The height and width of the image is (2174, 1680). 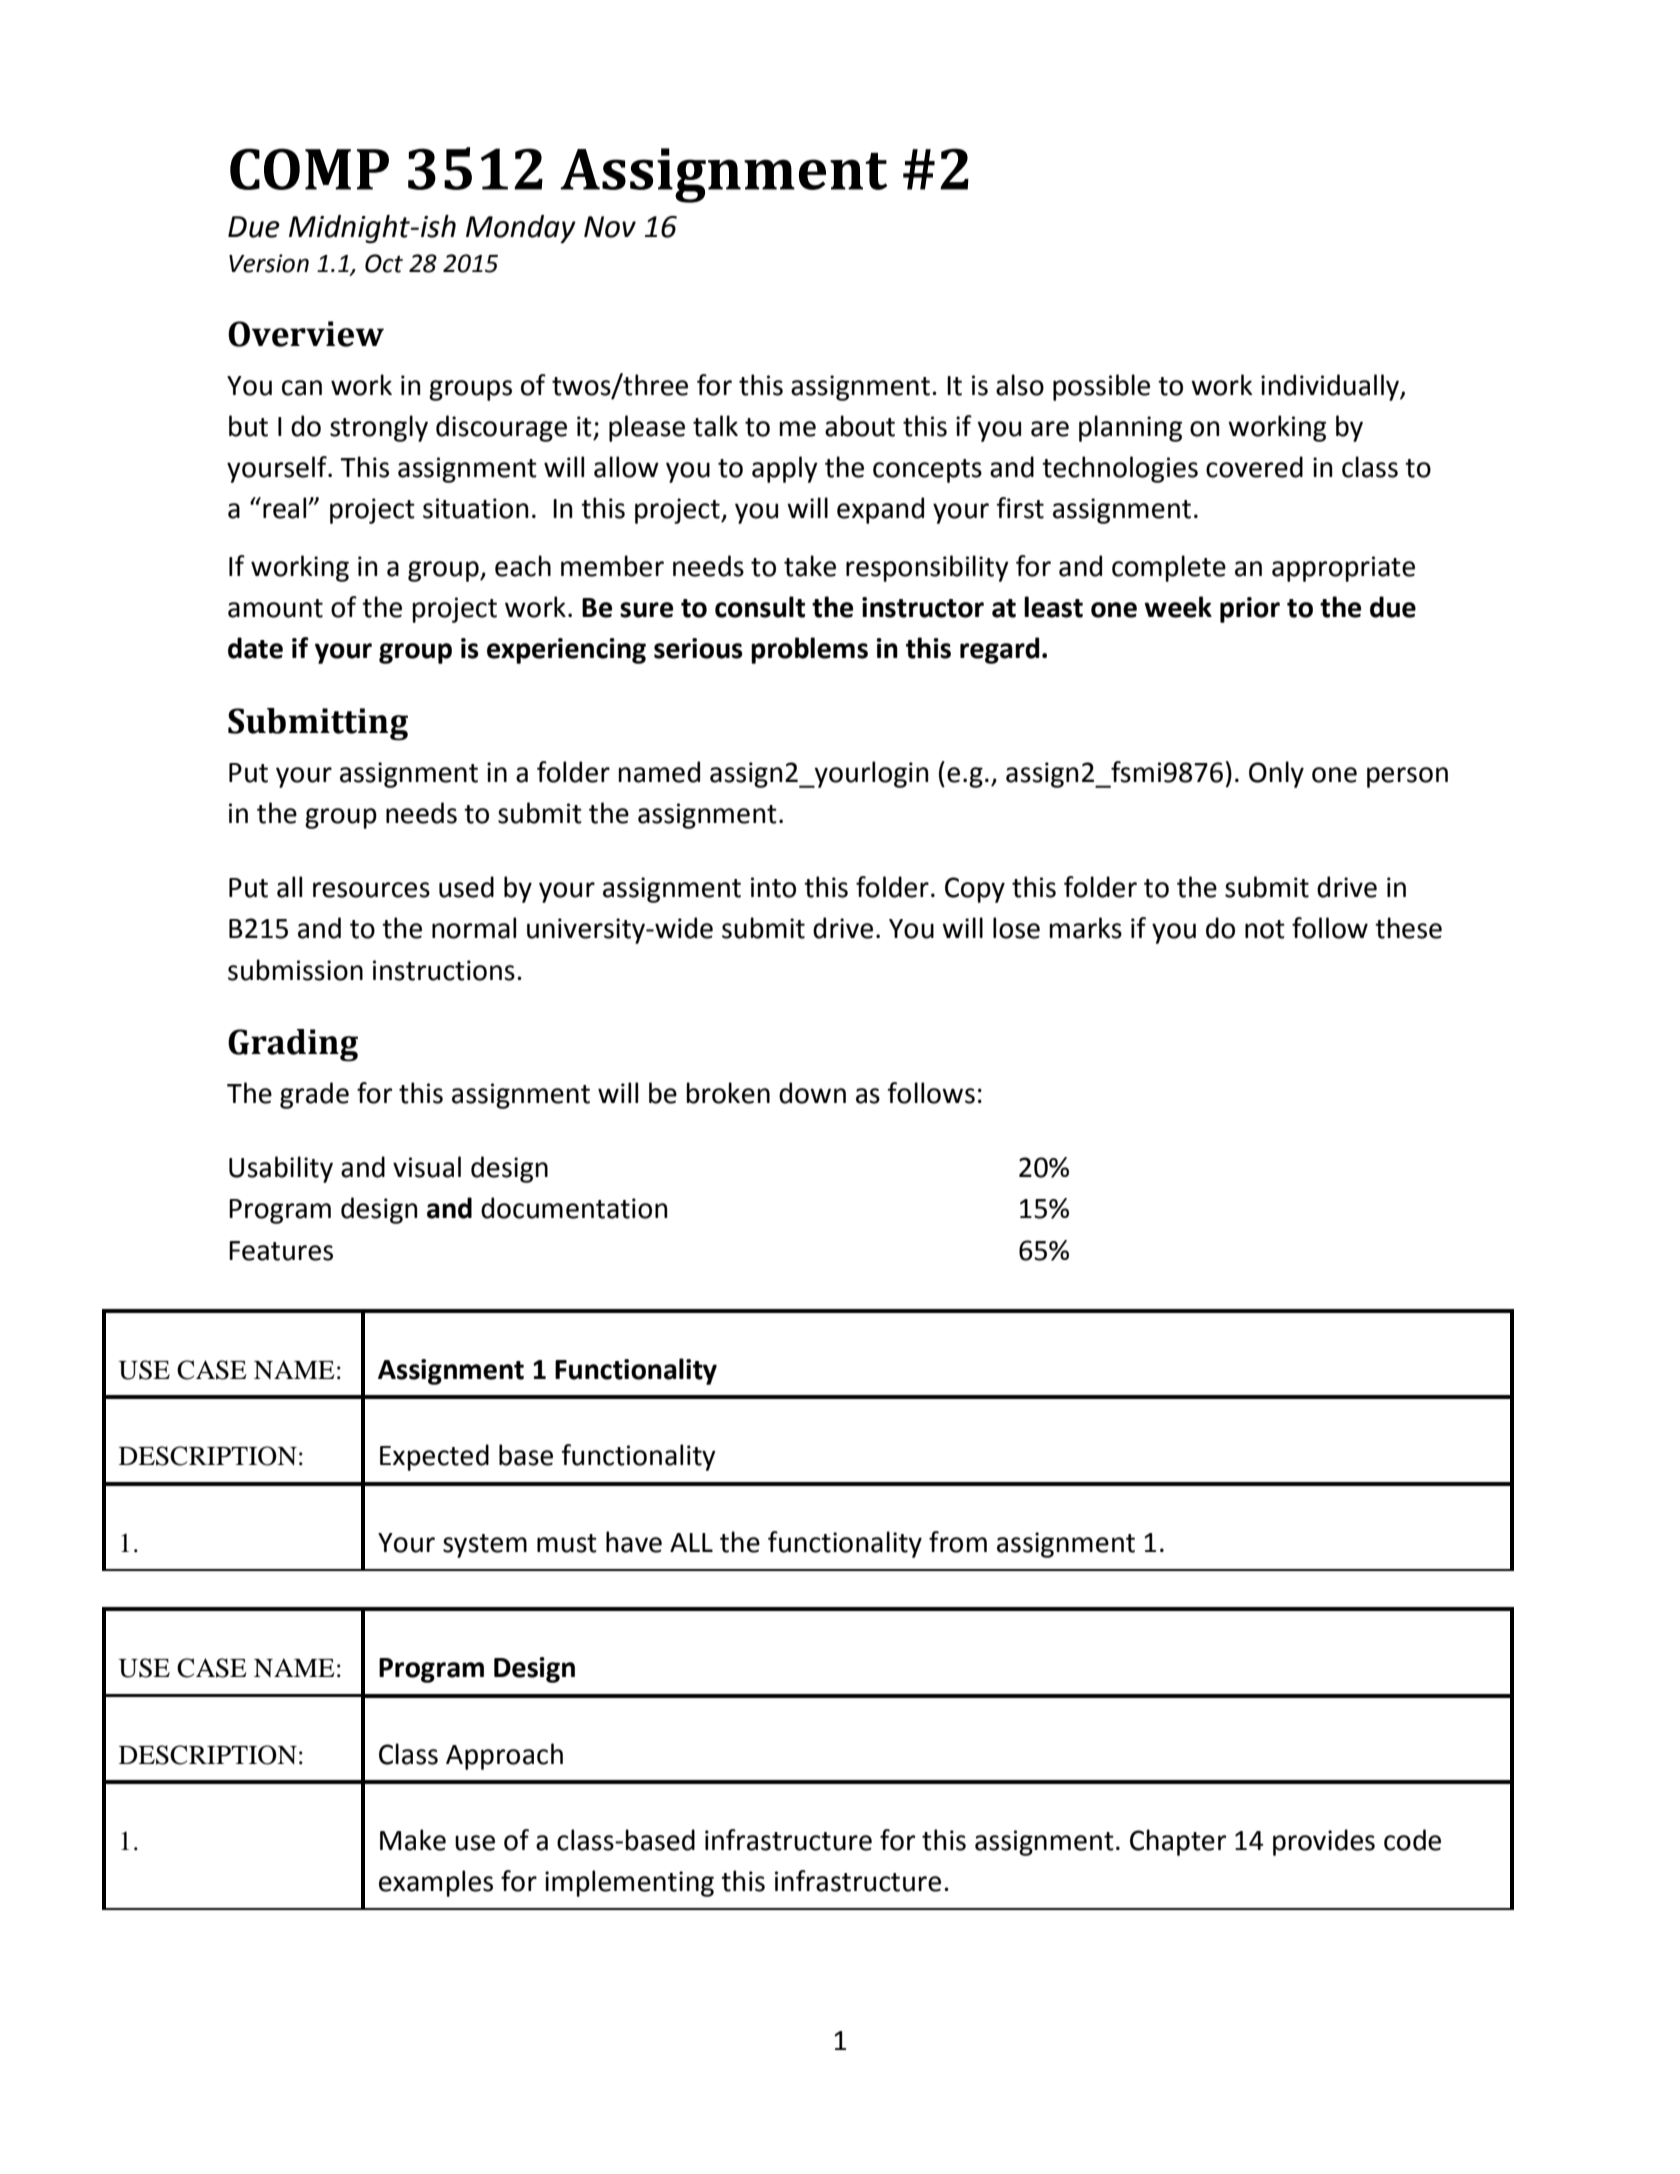 I want to click on Oct, so click(x=384, y=263).
